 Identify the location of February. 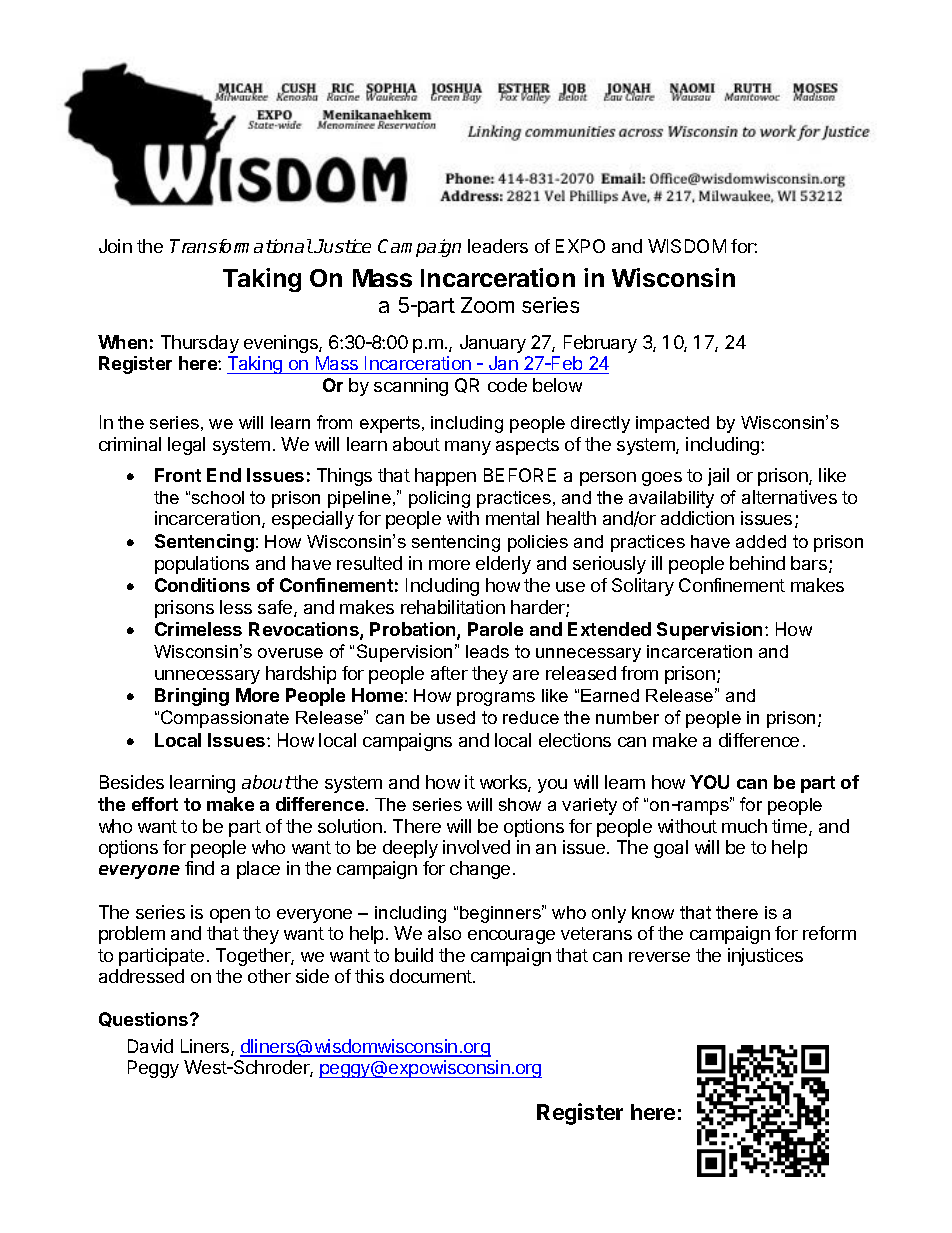
(600, 344).
